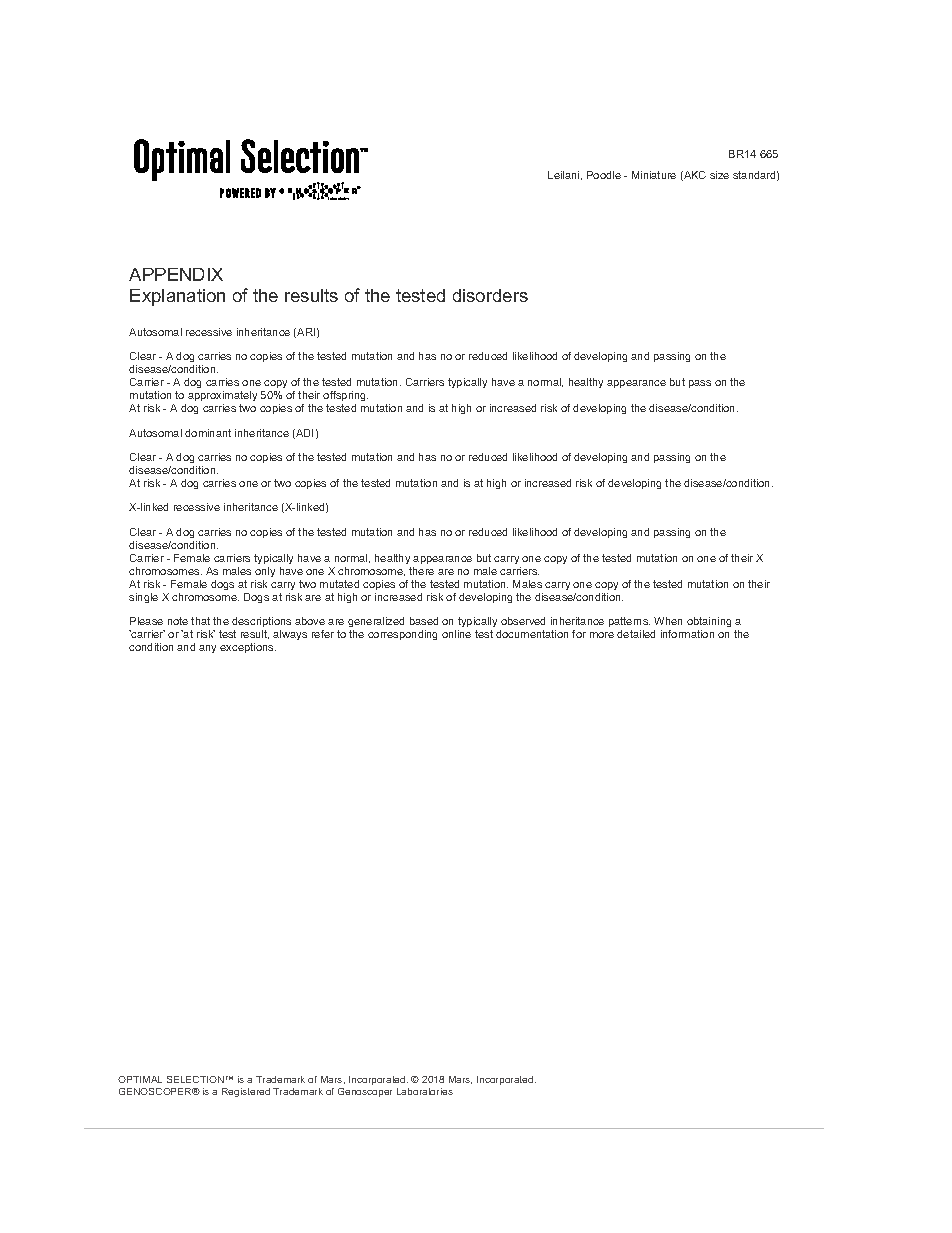 The height and width of the screenshot is (1233, 952). Describe the element at coordinates (687, 634) in the screenshot. I see `information` at that location.
